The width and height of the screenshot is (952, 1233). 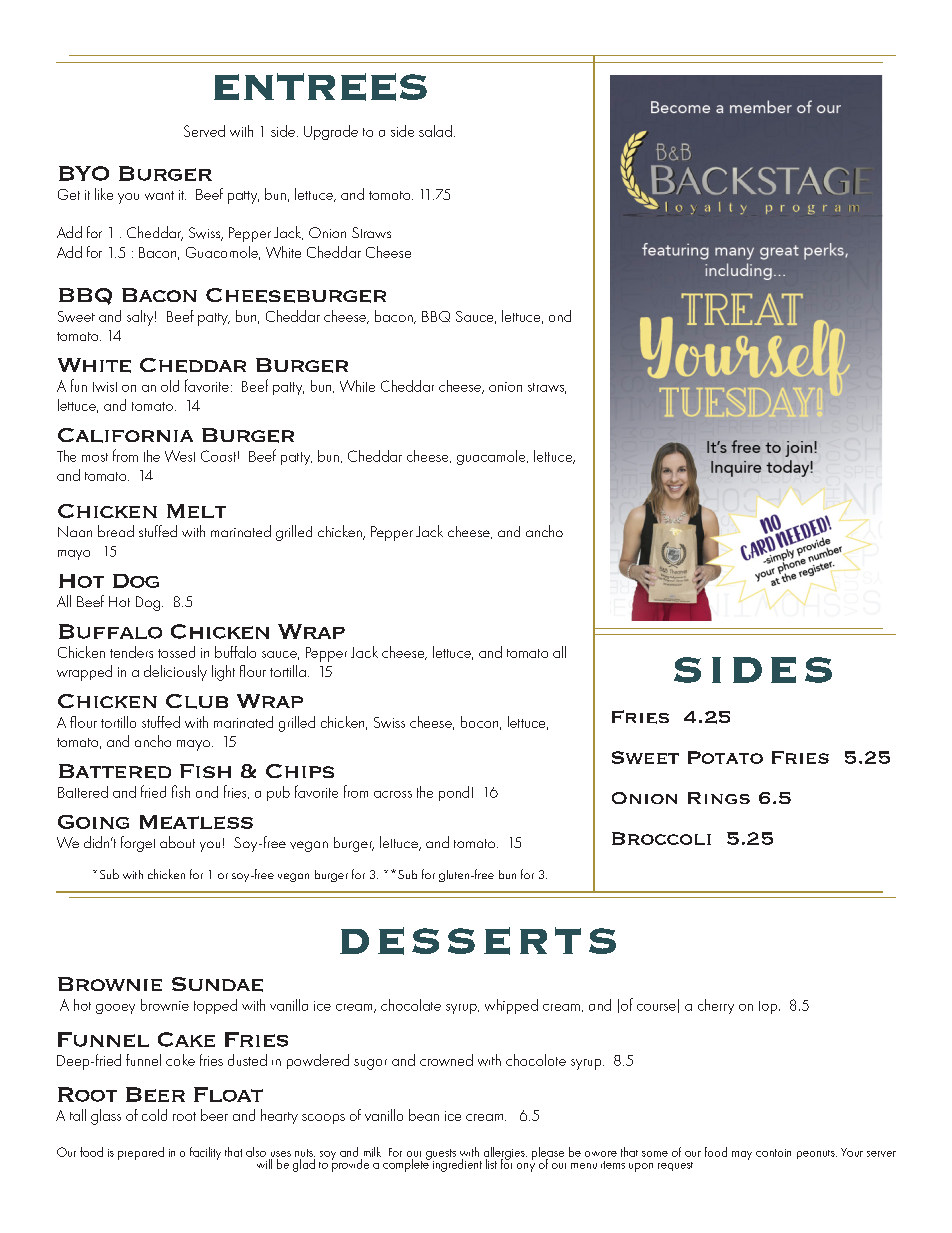 What do you see at coordinates (331, 132) in the screenshot?
I see `Upgrade` at bounding box center [331, 132].
